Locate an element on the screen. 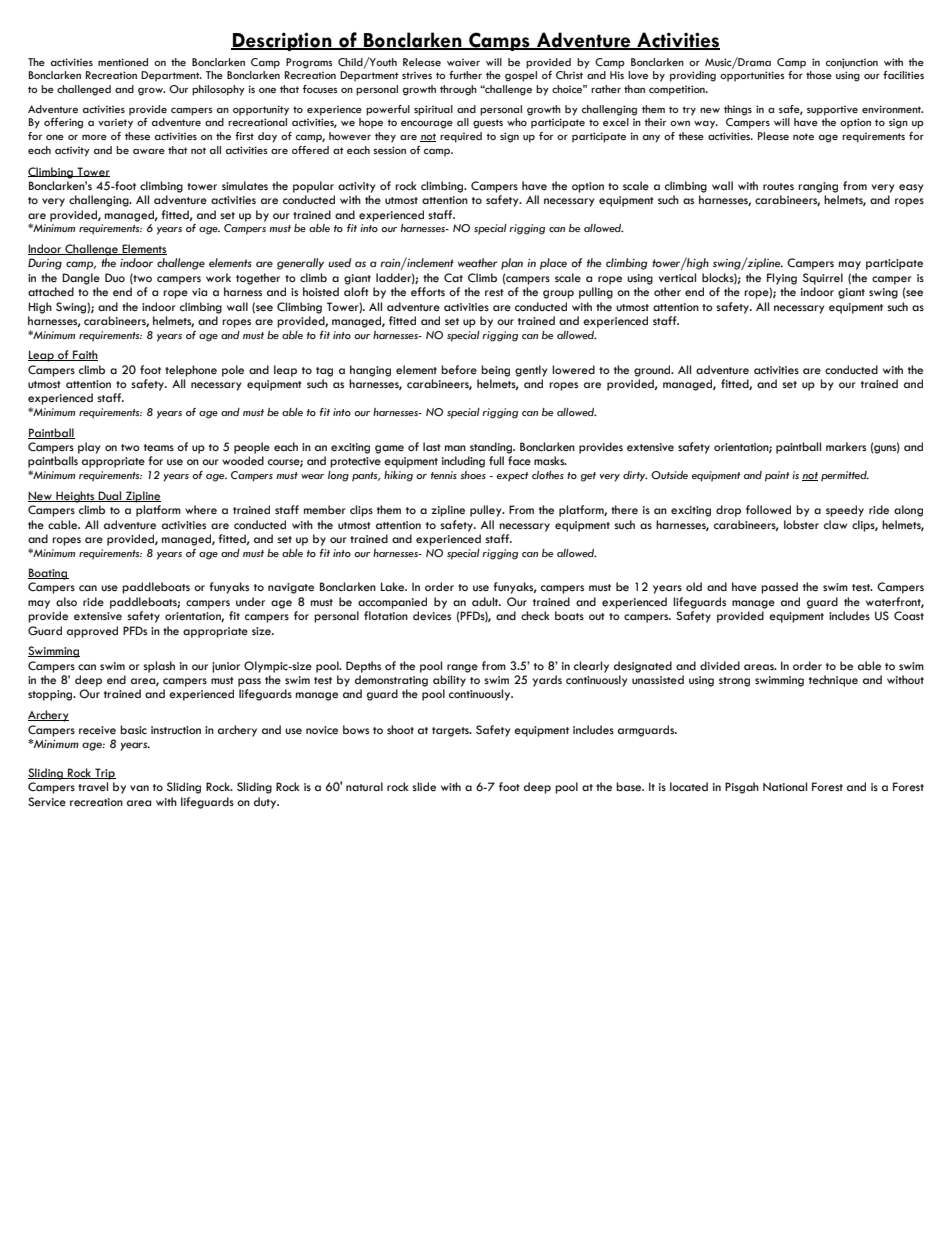 The image size is (952, 1233). standing is located at coordinates (492, 448).
